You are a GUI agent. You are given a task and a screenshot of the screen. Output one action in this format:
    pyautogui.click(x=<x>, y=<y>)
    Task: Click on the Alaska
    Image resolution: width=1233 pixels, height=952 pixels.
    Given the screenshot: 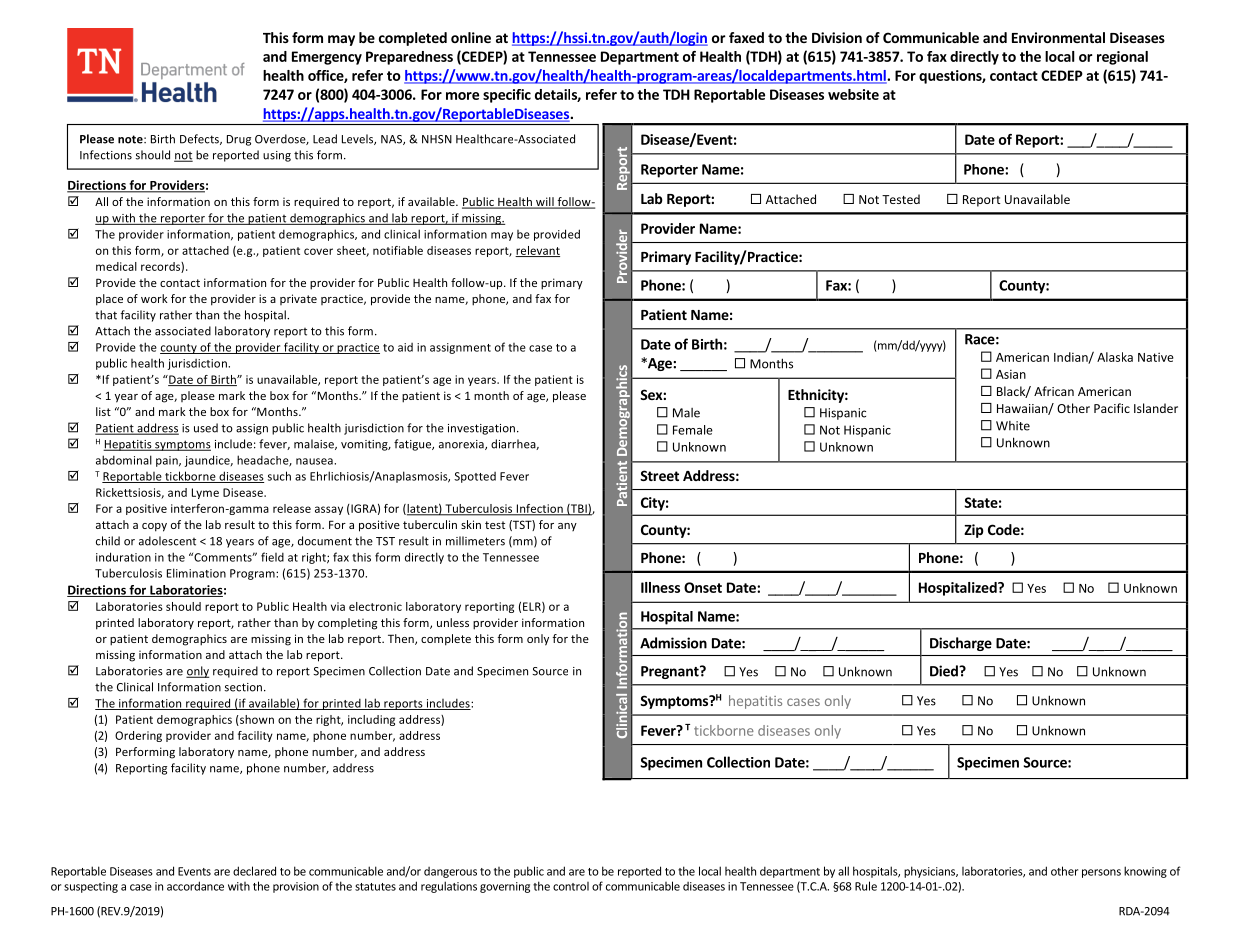 What is the action you would take?
    pyautogui.click(x=1115, y=357)
